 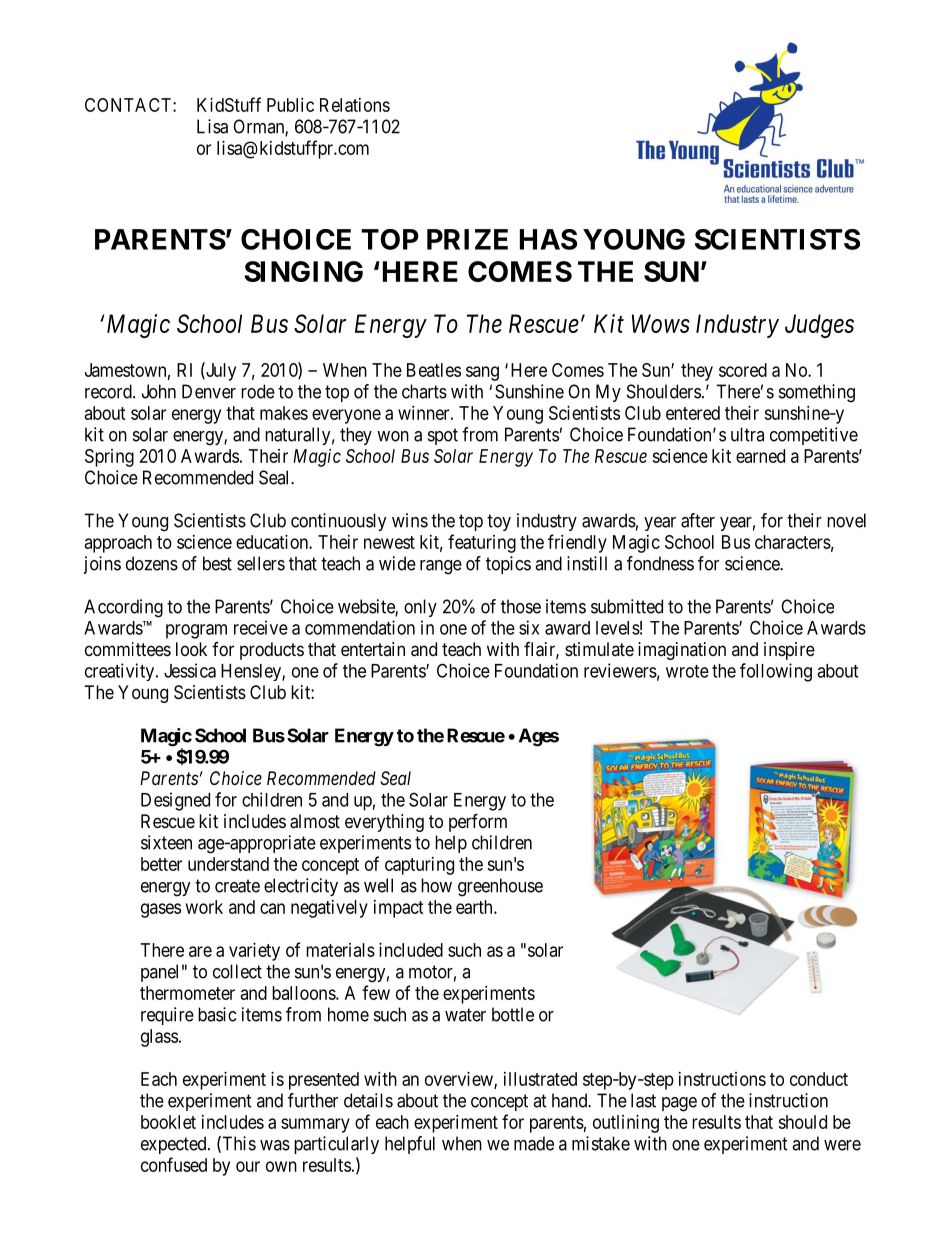 I want to click on after, so click(x=698, y=520).
